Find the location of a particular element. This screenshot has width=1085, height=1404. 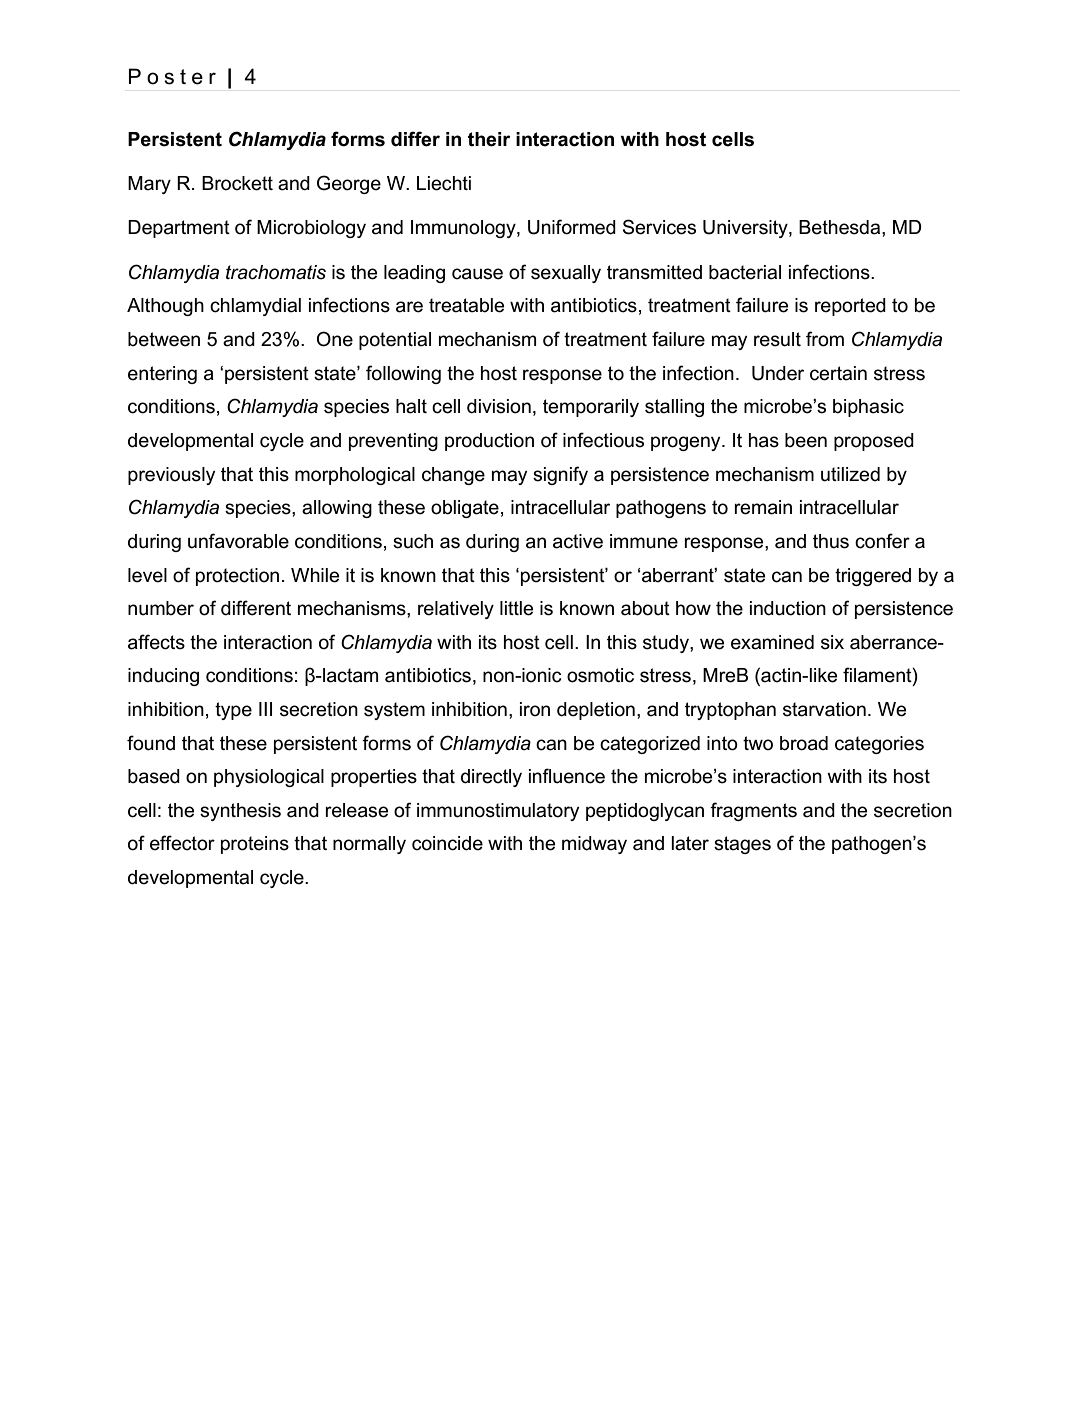

previously is located at coordinates (171, 476).
